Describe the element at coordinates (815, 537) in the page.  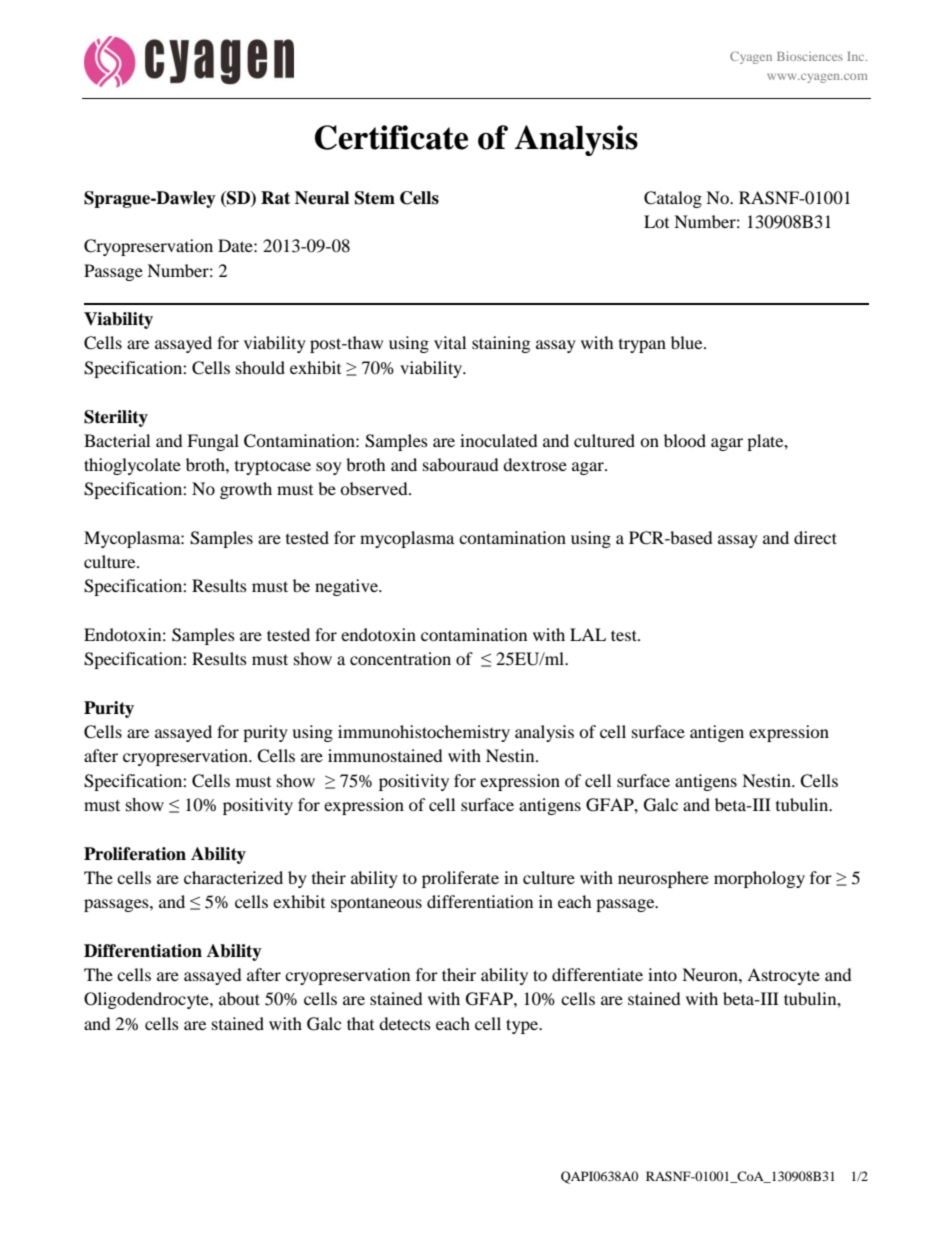
I see `direct` at that location.
